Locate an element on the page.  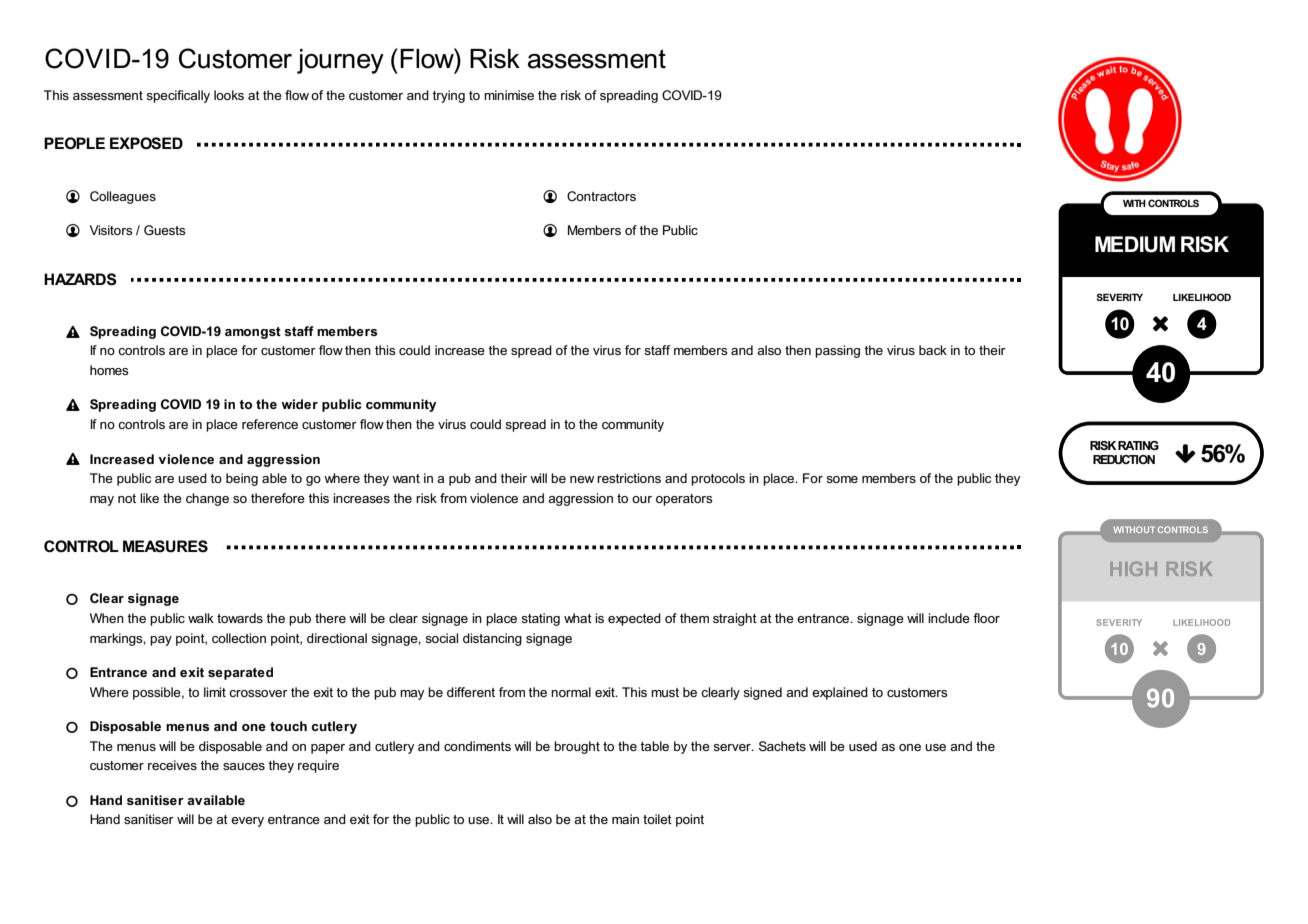
WITH is located at coordinates (1134, 203).
